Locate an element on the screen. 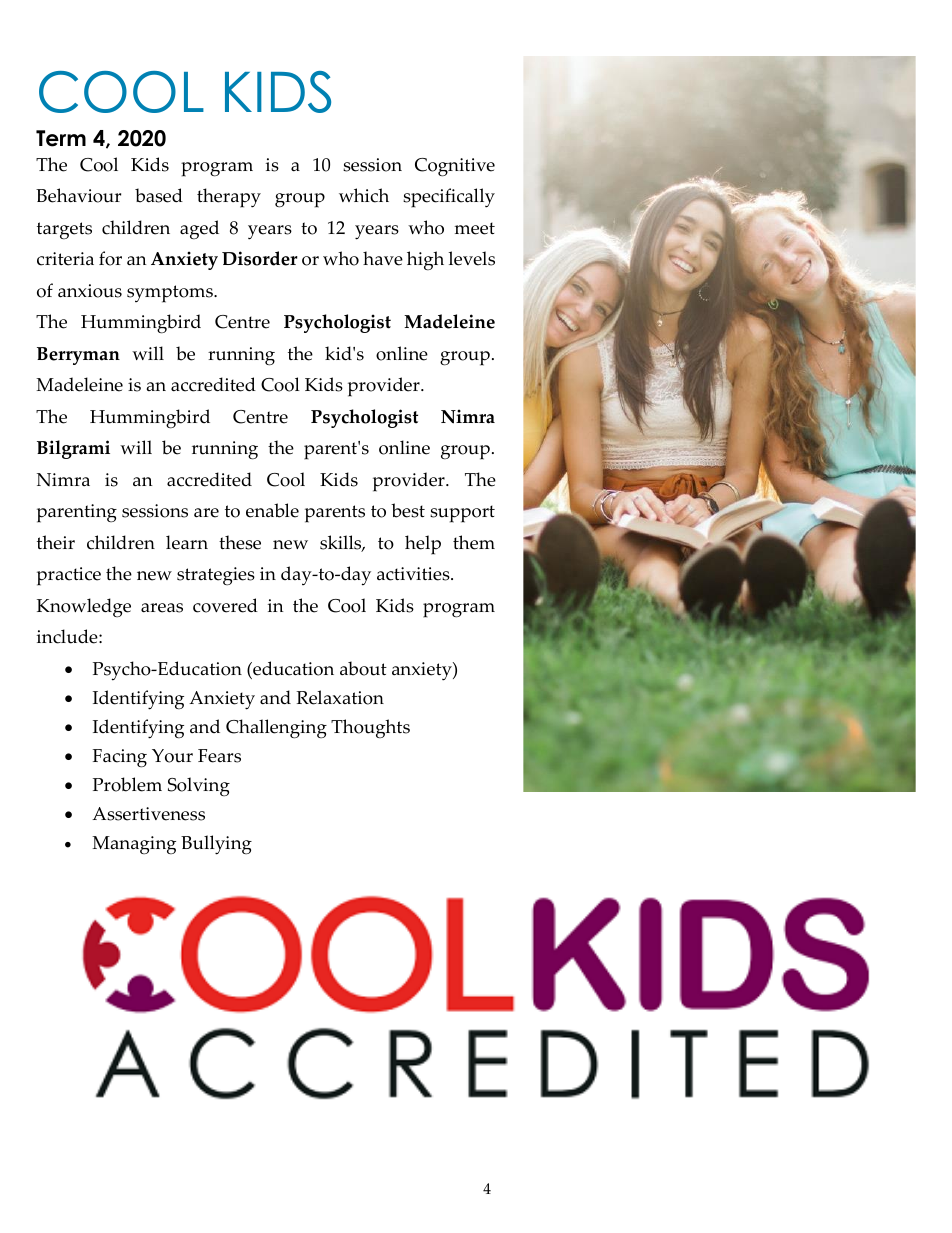 The image size is (952, 1233). their is located at coordinates (56, 542).
